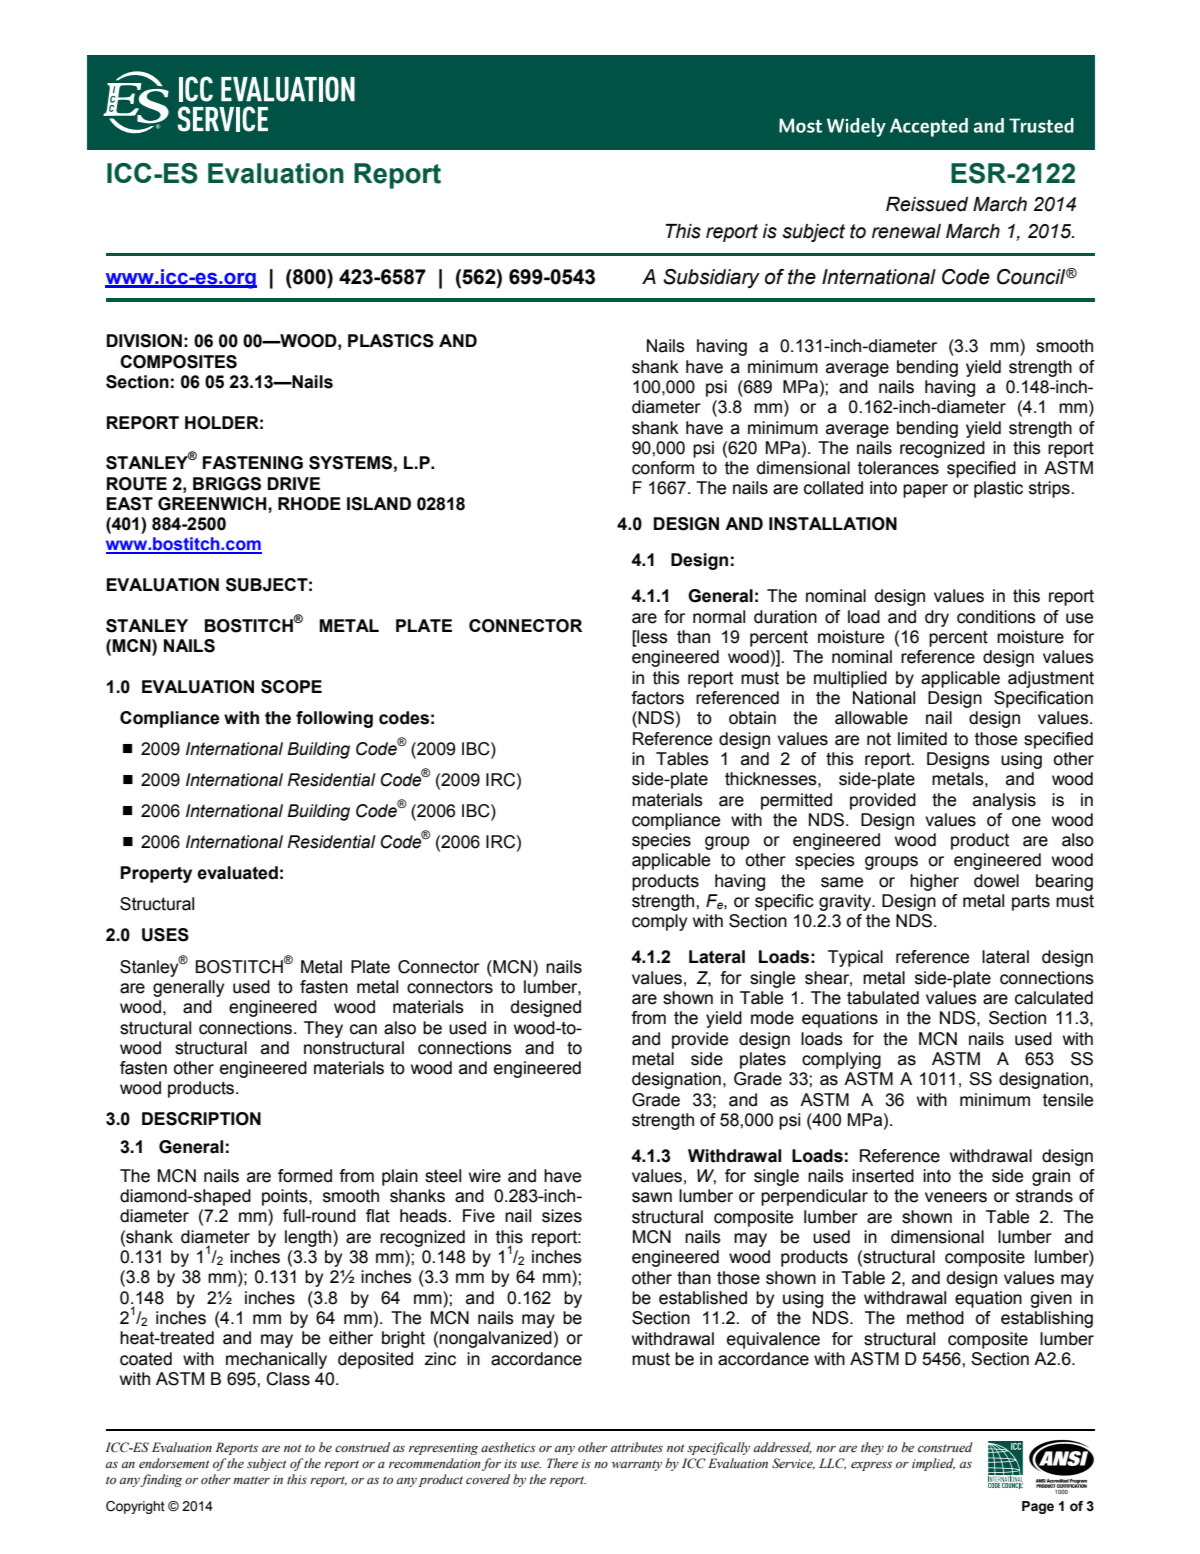  Describe the element at coordinates (213, 504) in the screenshot. I see `GREENWICH` at that location.
